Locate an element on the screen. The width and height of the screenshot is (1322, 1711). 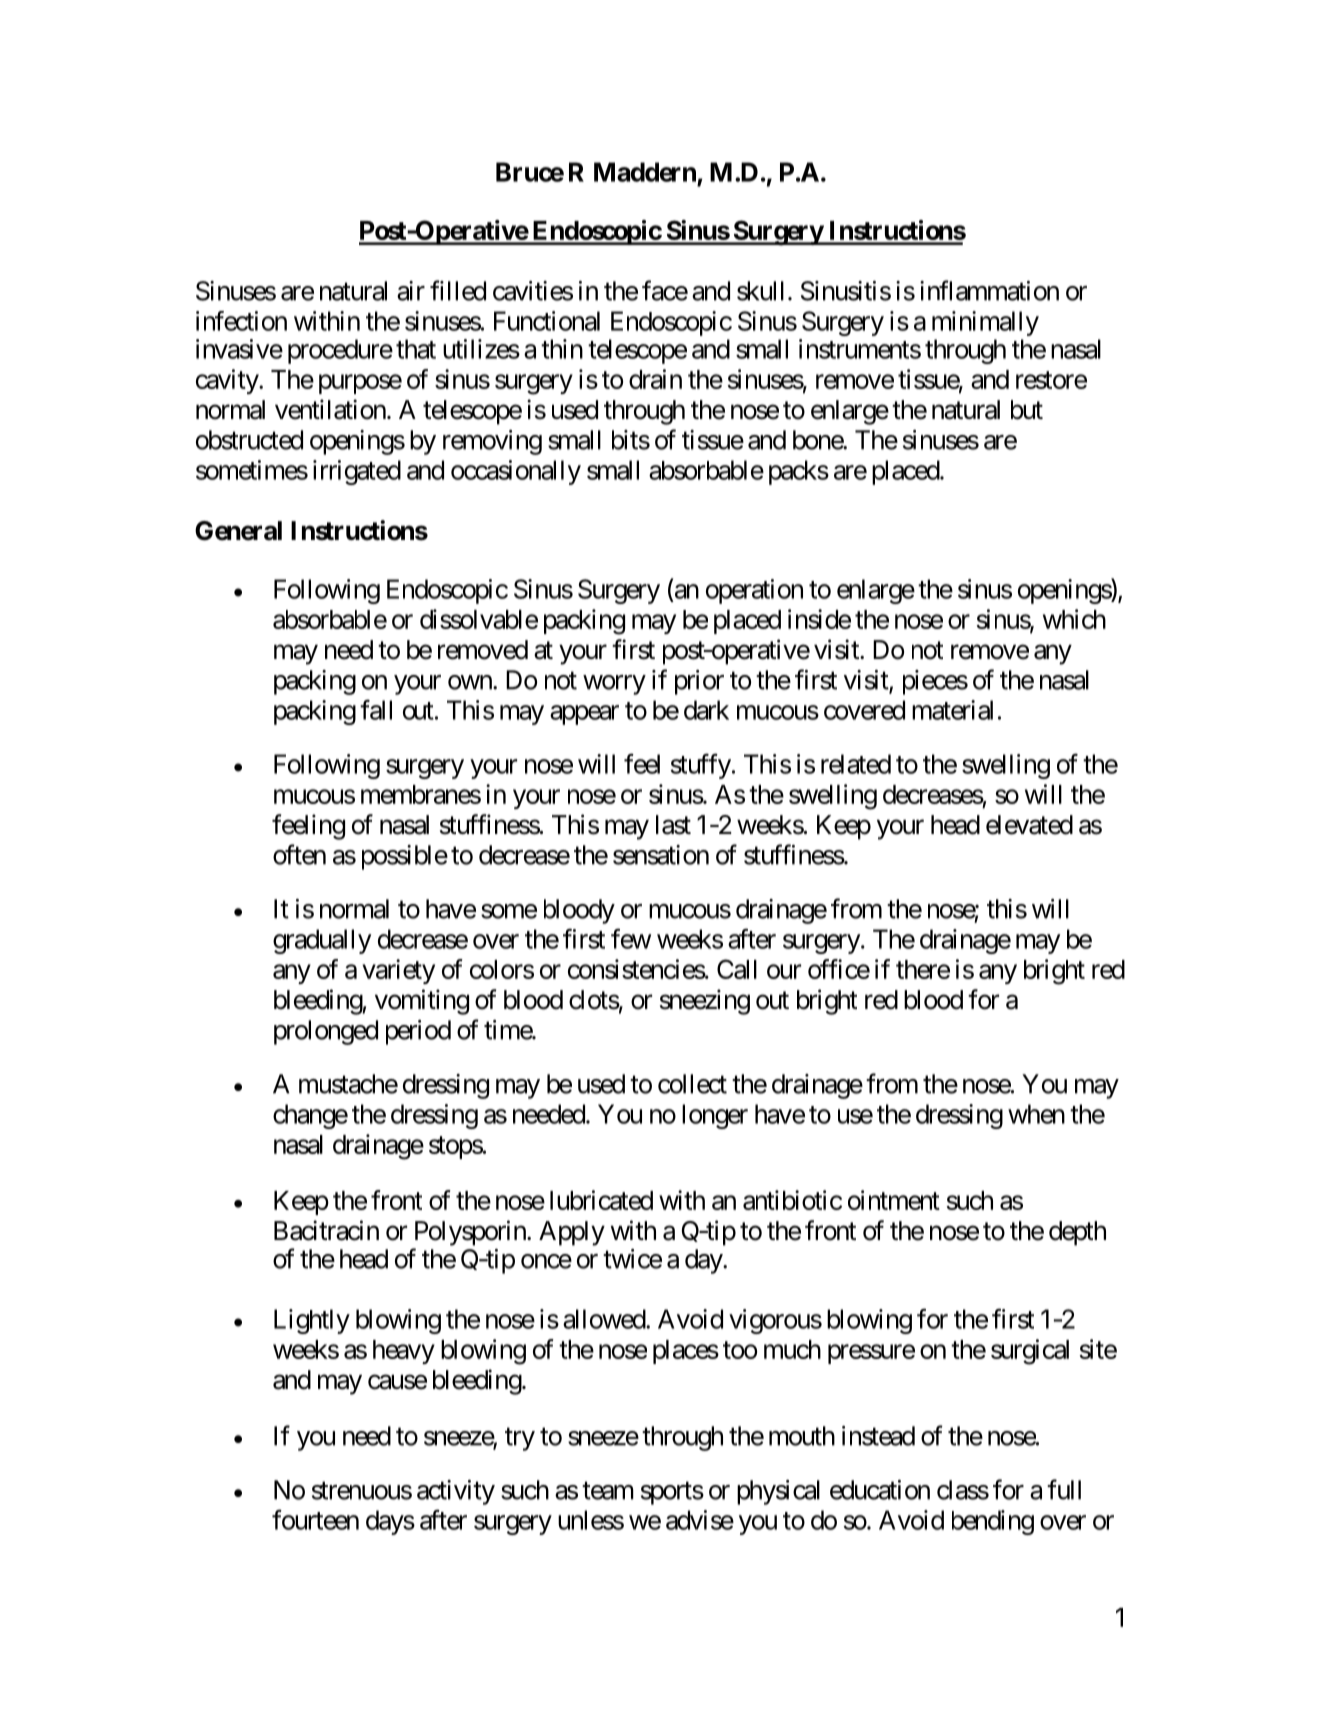
fourteen is located at coordinates (315, 1519).
